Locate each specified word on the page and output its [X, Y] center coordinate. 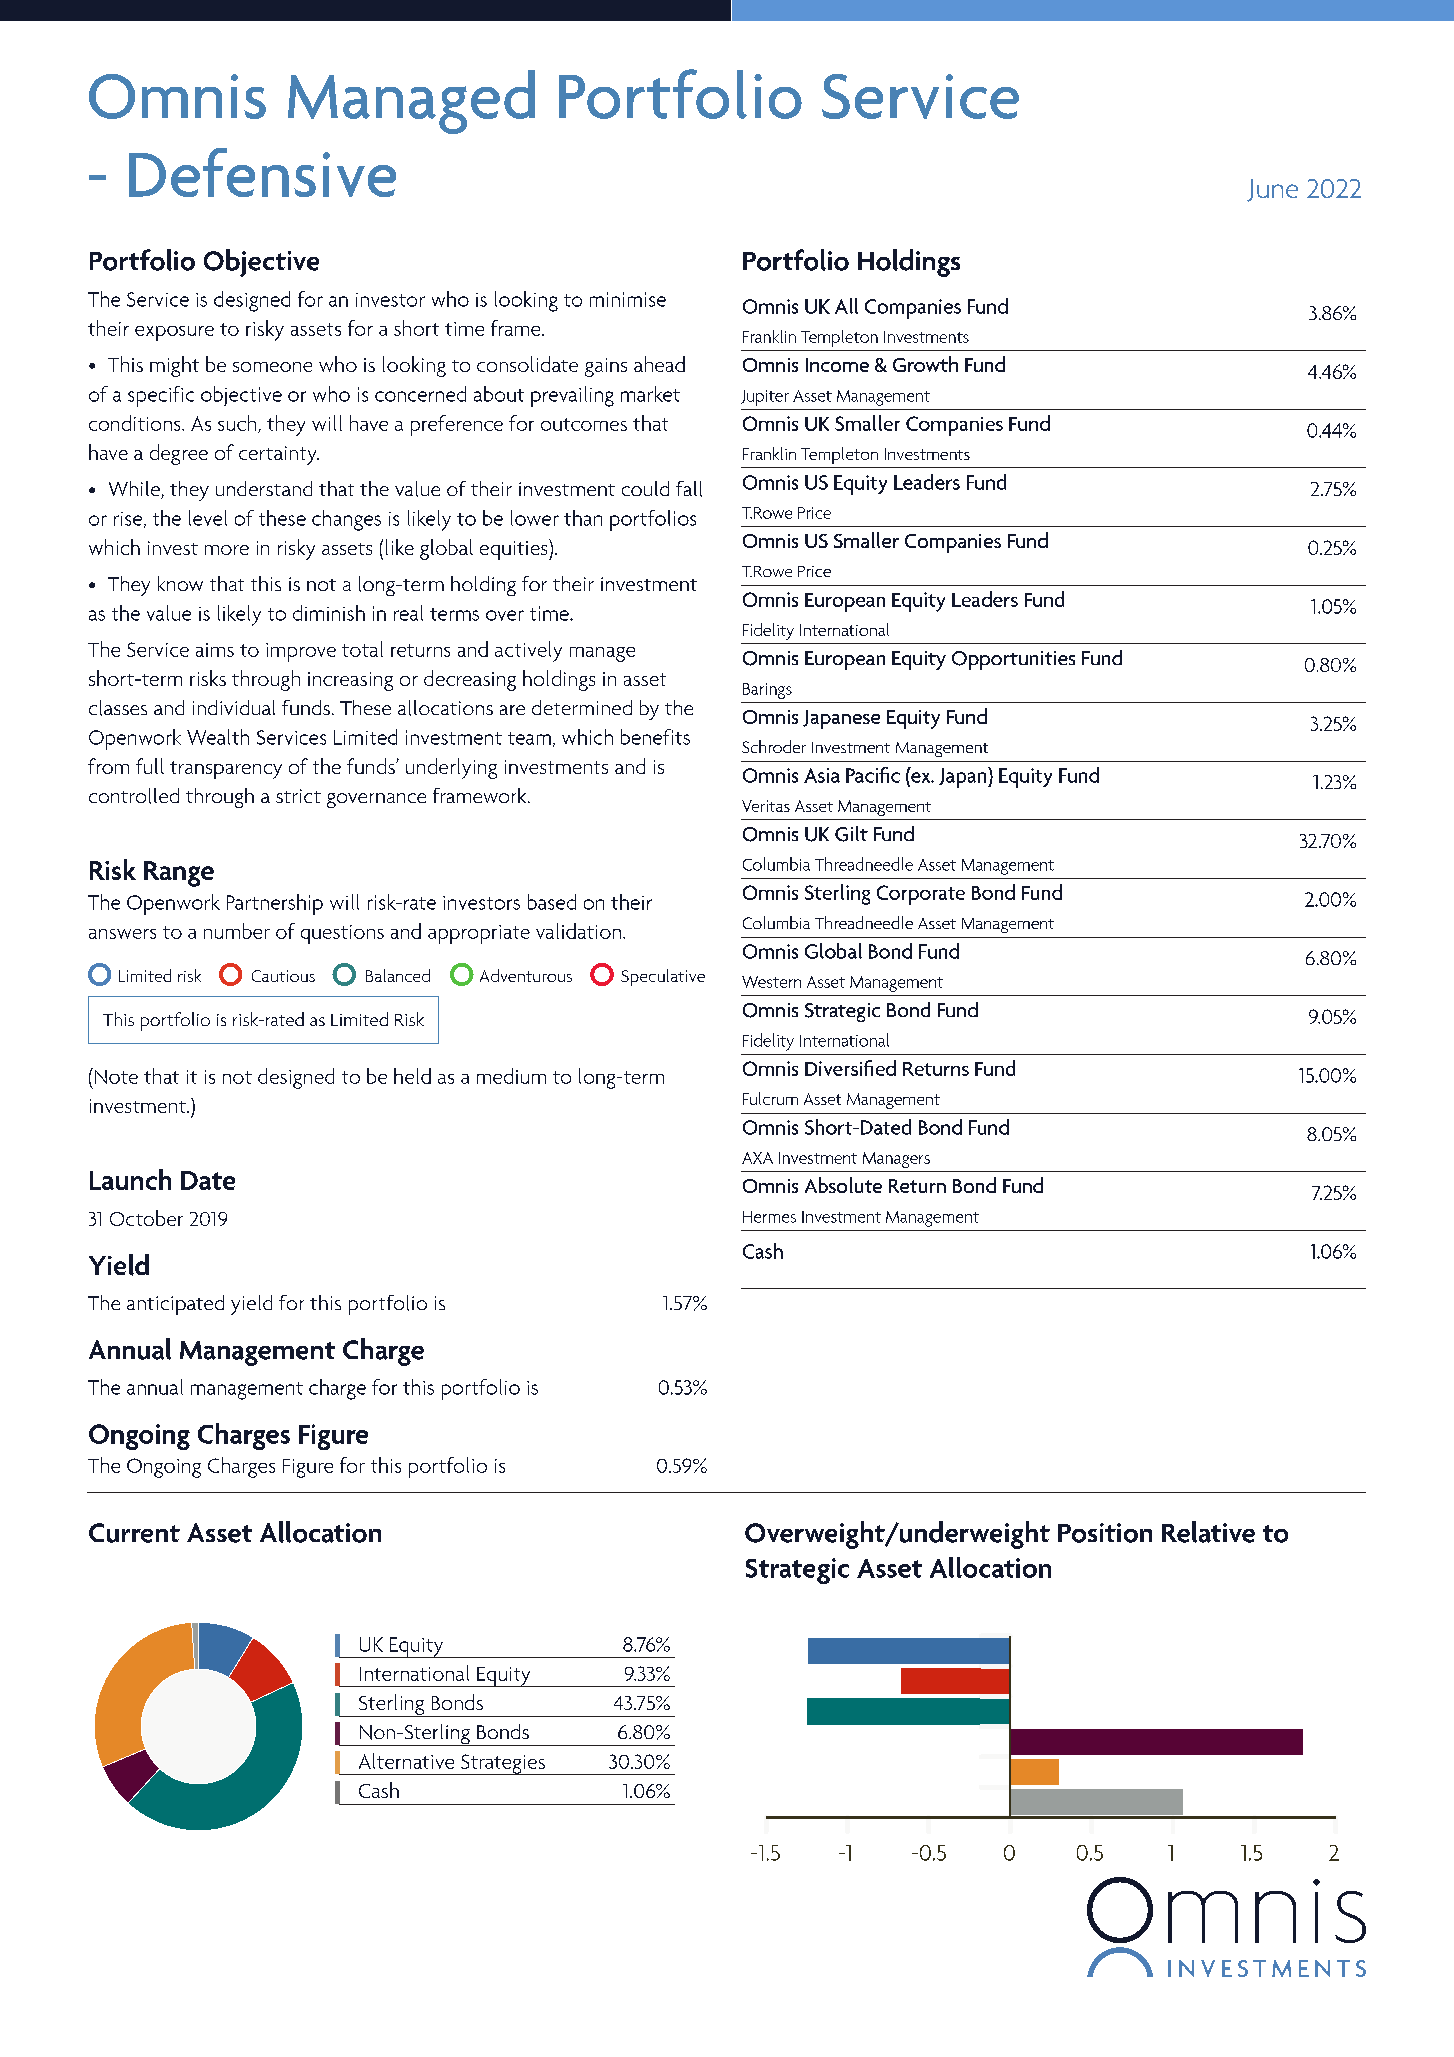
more [227, 550]
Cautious [283, 976]
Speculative [663, 977]
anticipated [175, 1305]
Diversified [850, 1068]
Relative [1208, 1532]
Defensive [262, 172]
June [1272, 190]
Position [1105, 1533]
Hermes [769, 1217]
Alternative [406, 1761]
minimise [628, 299]
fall [689, 489]
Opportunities [1013, 660]
